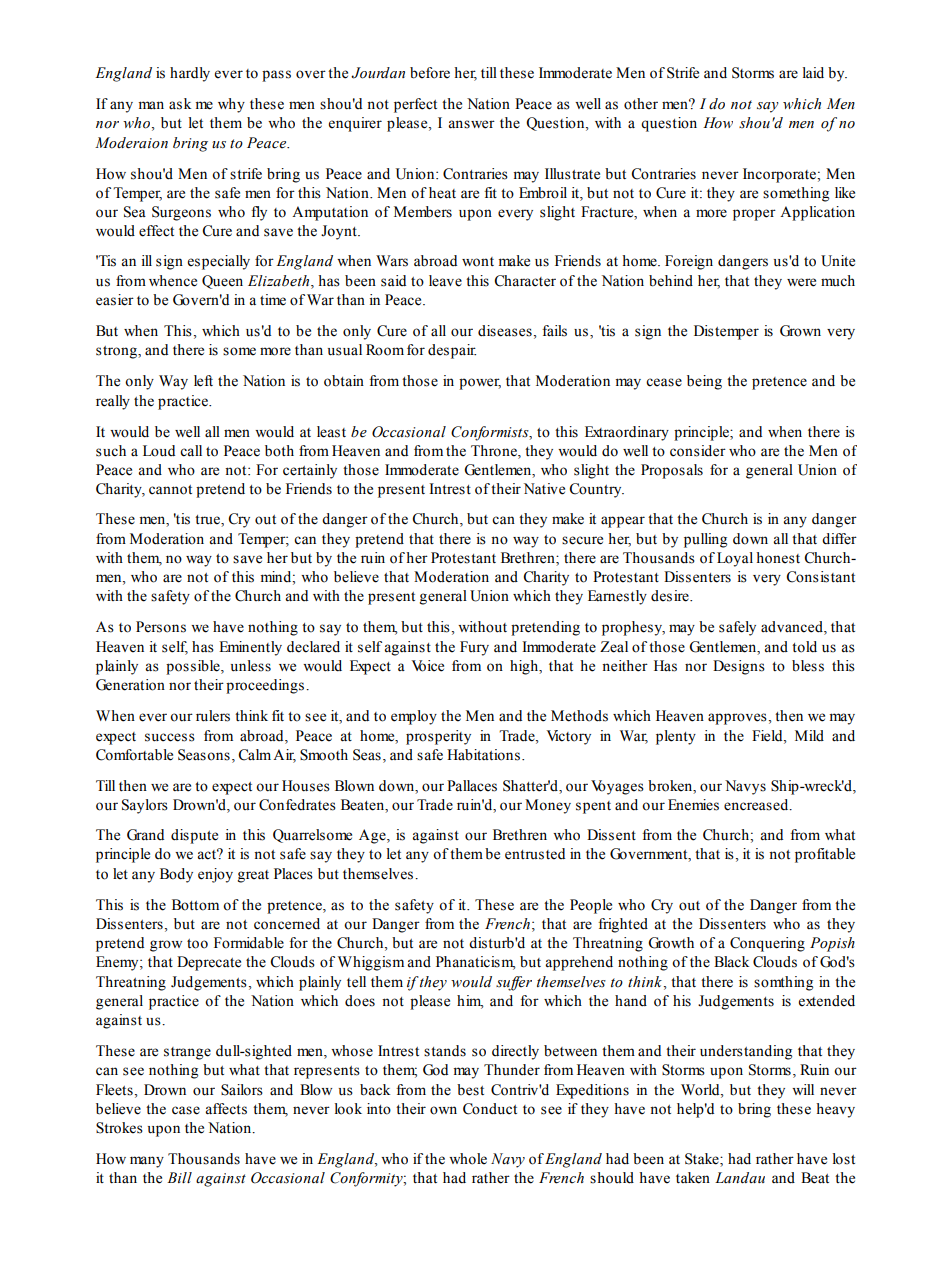  Describe the element at coordinates (180, 104) in the screenshot. I see `ask` at that location.
